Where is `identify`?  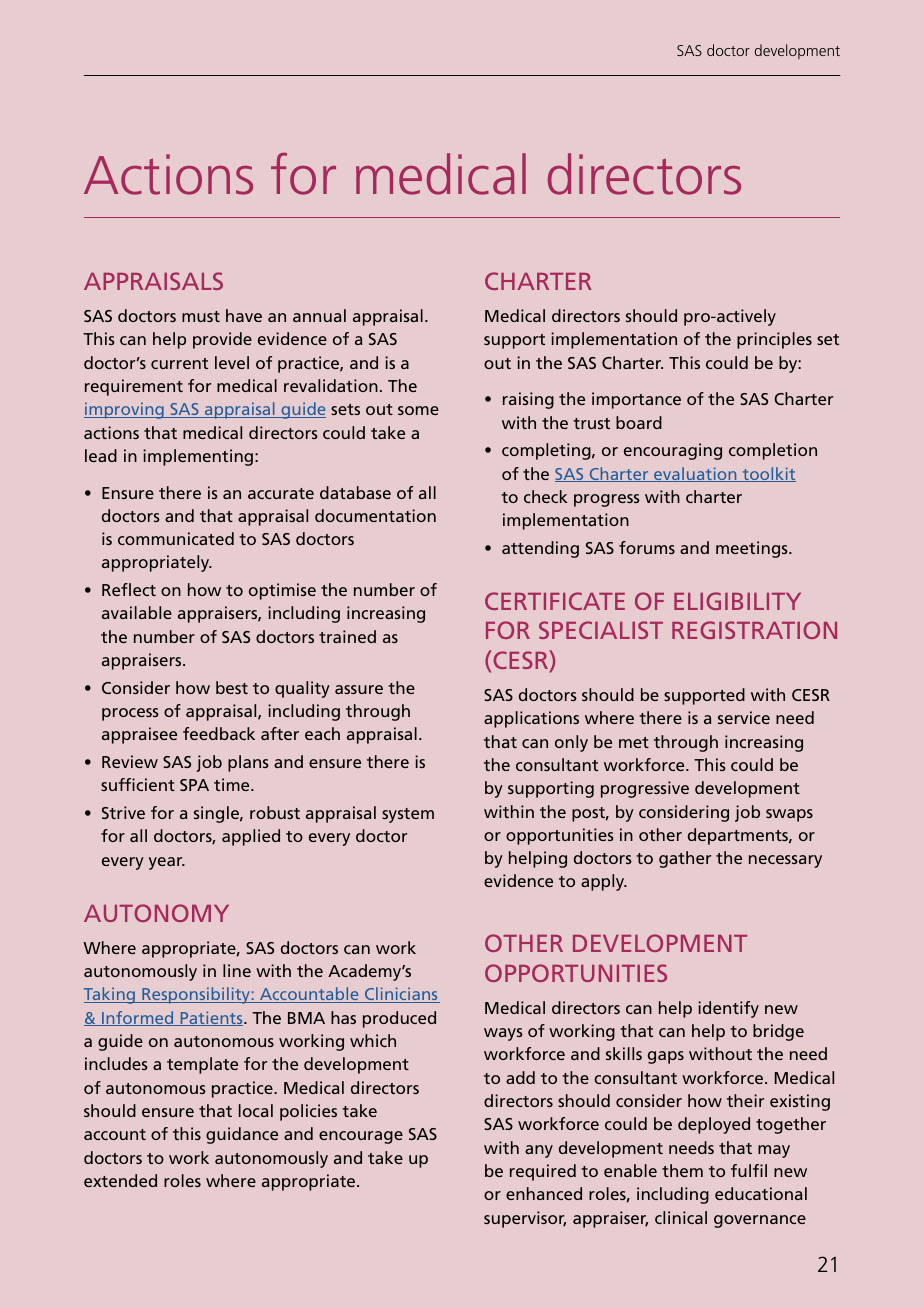
identify is located at coordinates (728, 1009).
